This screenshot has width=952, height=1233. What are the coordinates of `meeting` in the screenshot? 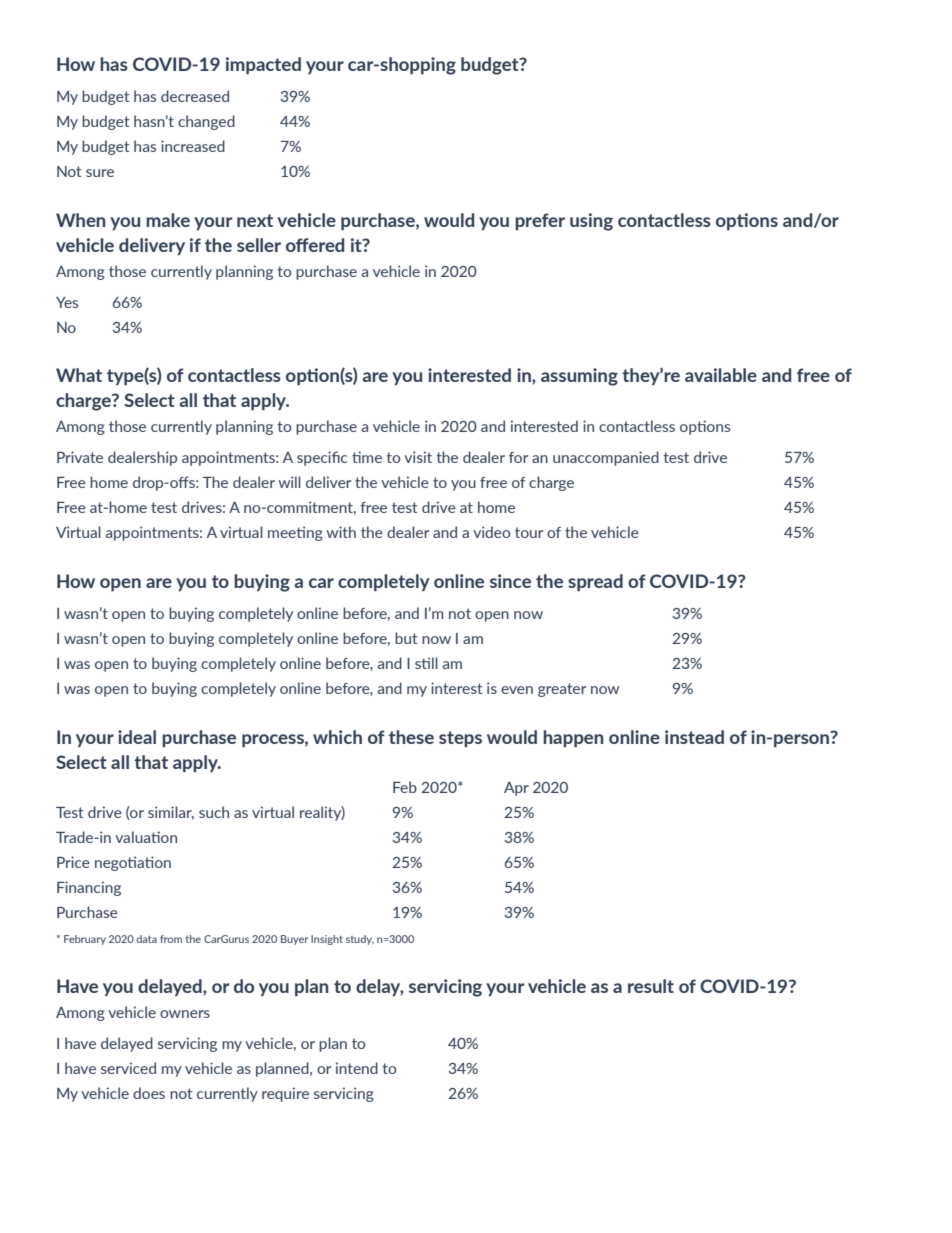 It's located at (295, 533).
